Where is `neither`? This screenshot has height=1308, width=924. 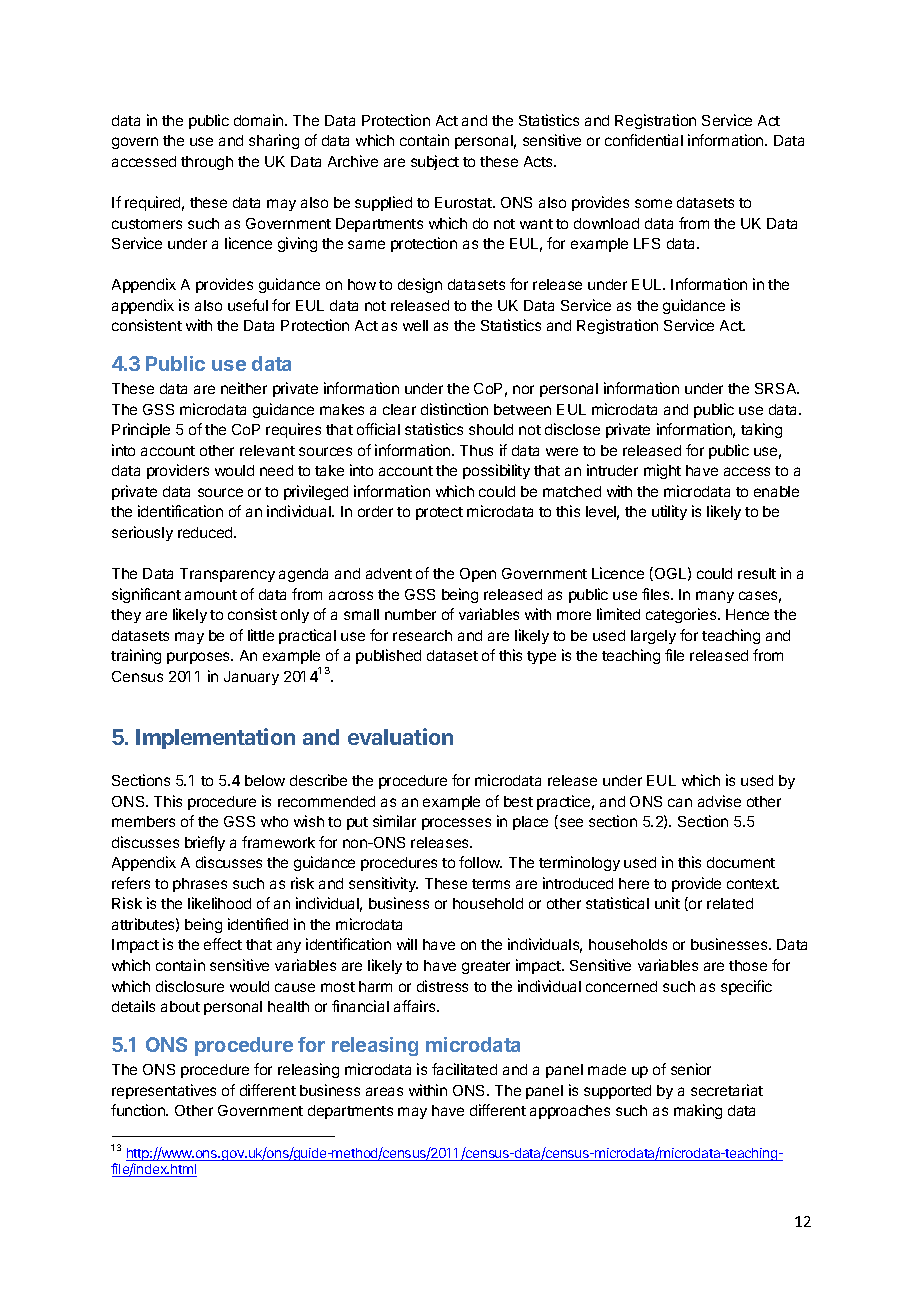
neither is located at coordinates (244, 388).
